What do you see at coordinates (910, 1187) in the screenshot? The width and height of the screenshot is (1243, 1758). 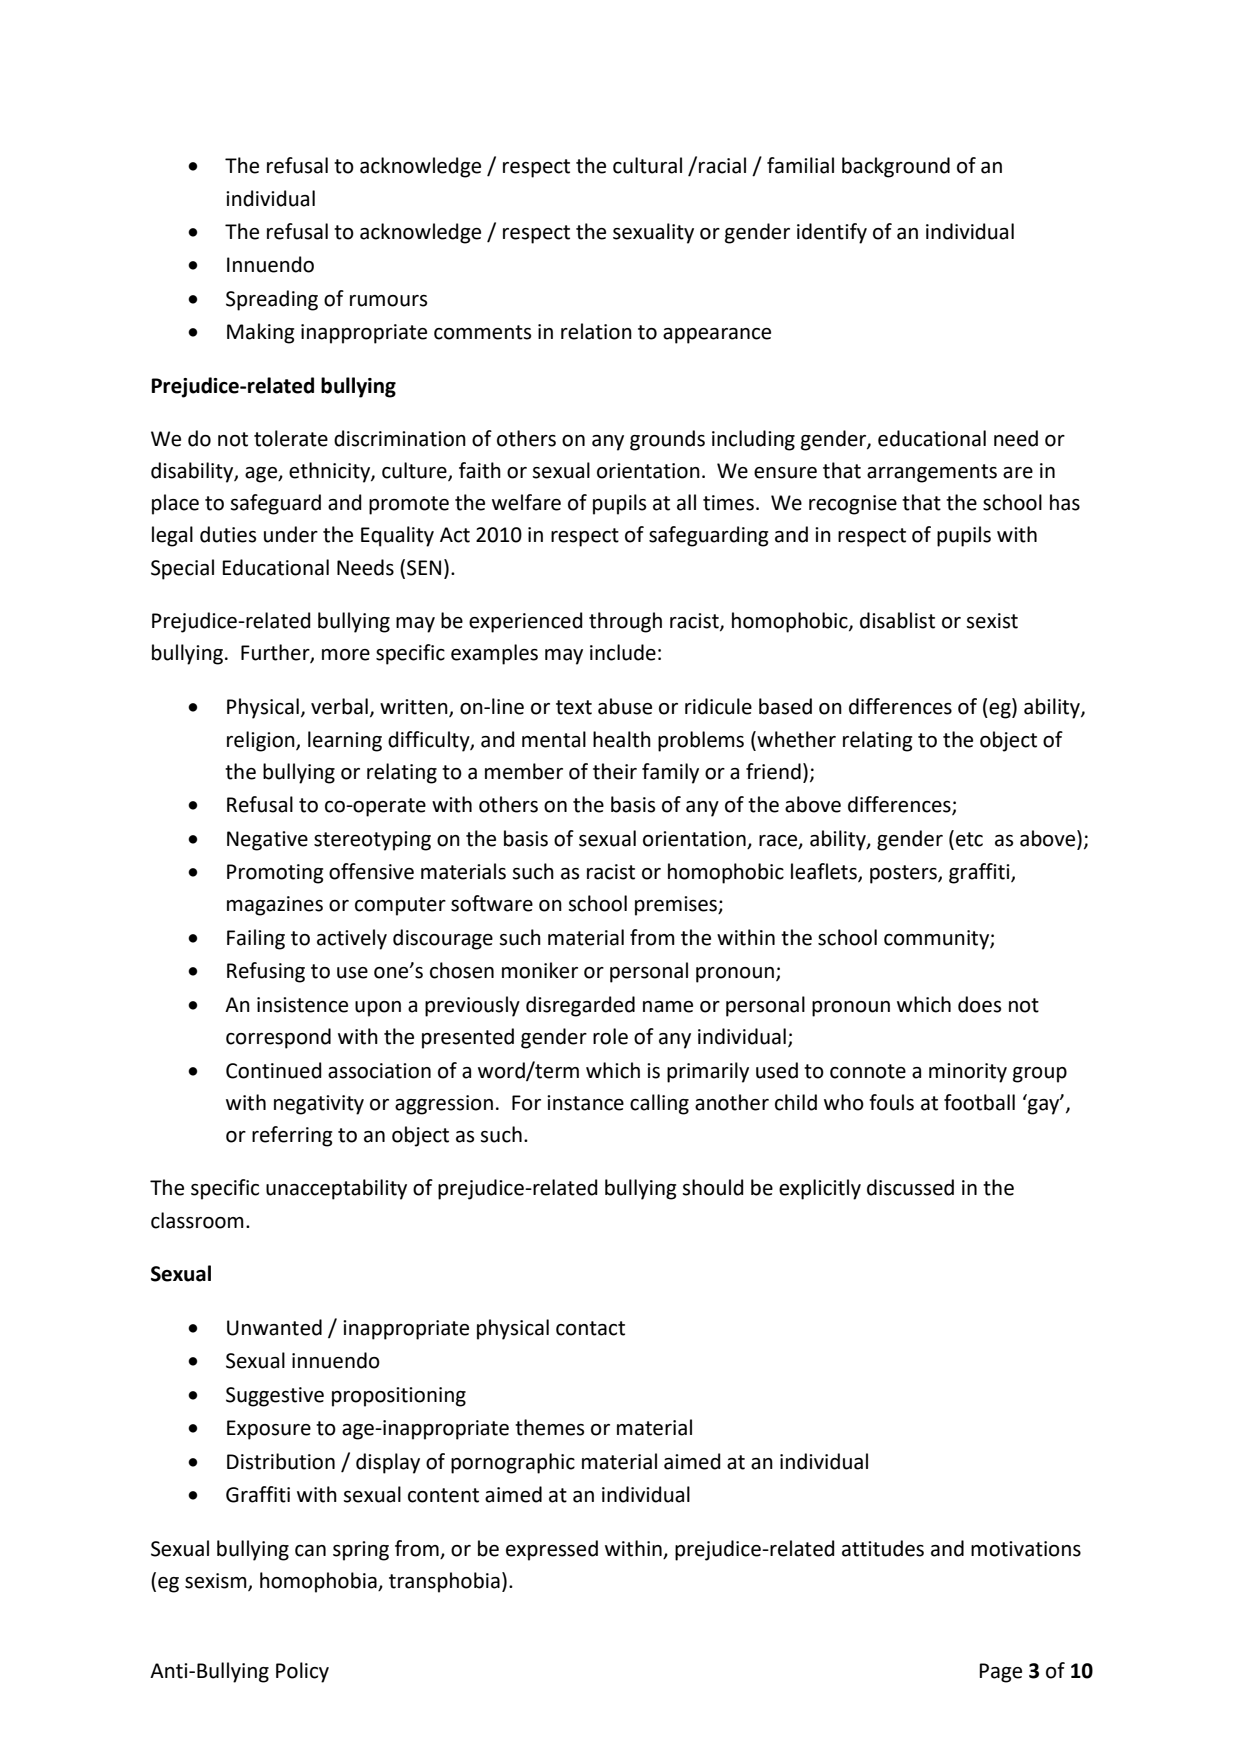 I see `discussed` at bounding box center [910, 1187].
